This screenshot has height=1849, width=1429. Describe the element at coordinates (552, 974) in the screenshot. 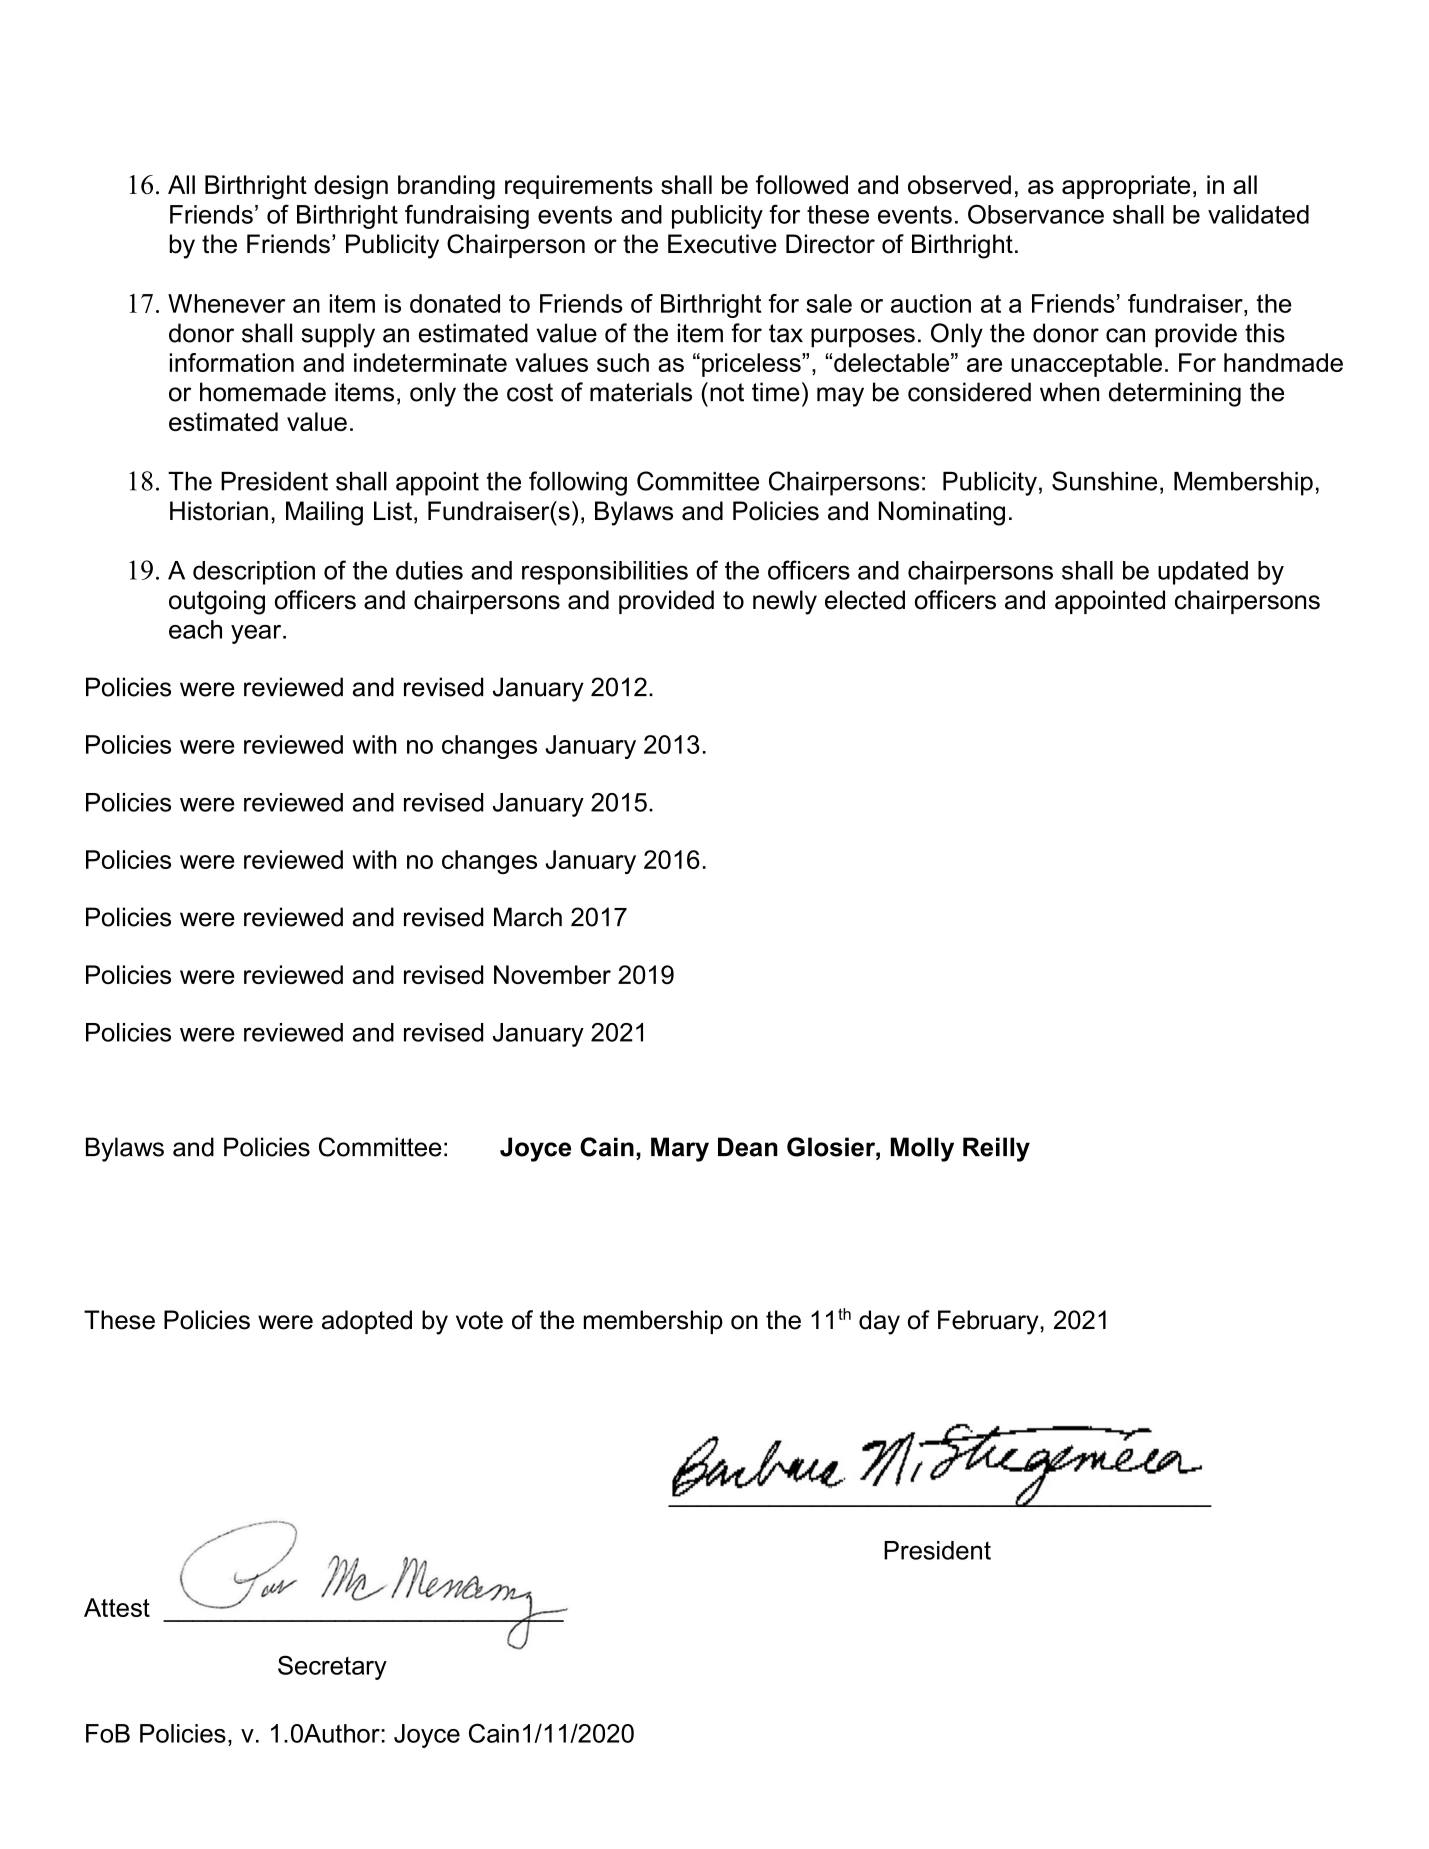

I see `November` at that location.
